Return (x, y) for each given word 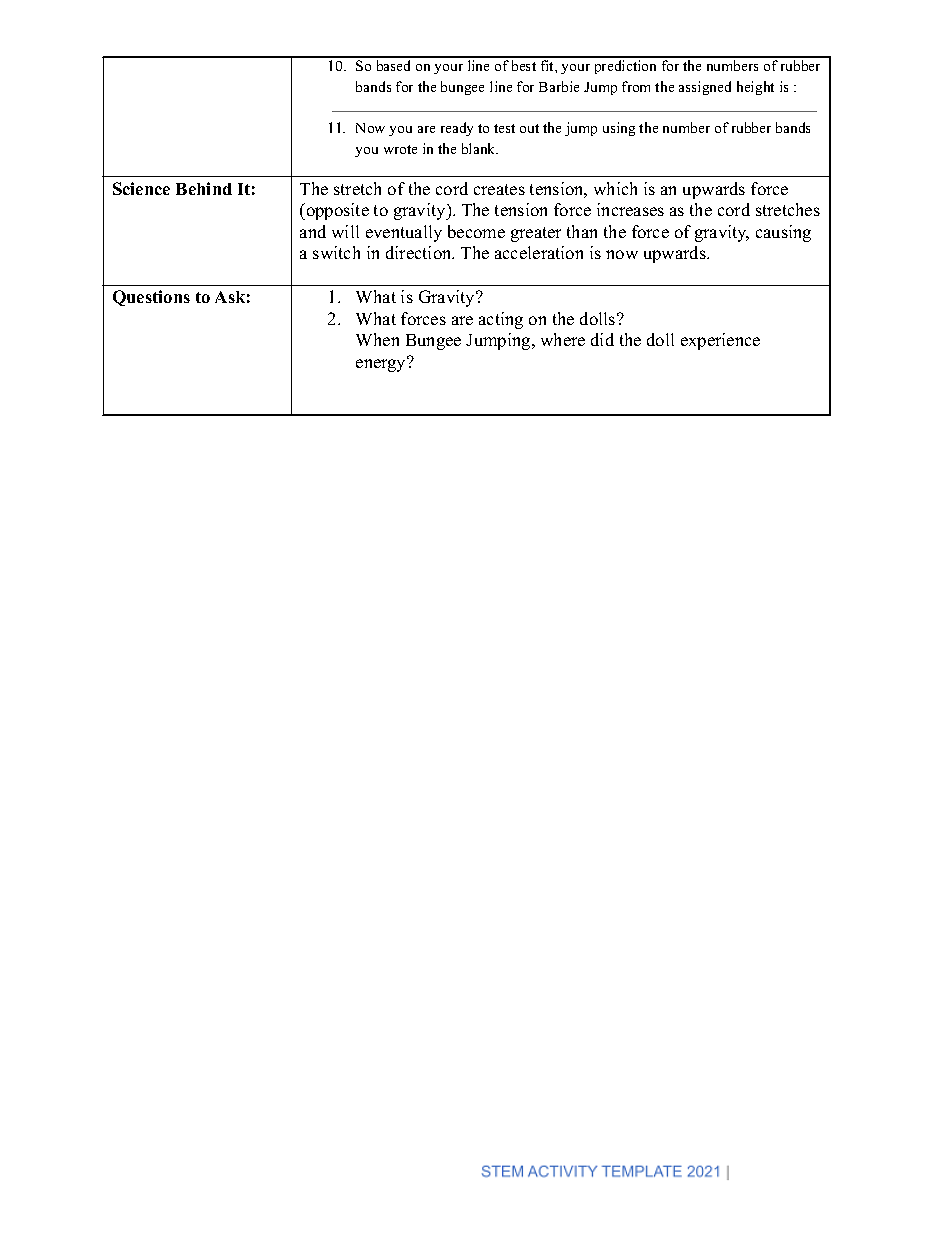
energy (382, 364)
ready (457, 129)
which (615, 188)
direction (420, 252)
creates (499, 189)
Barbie (559, 86)
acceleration (539, 252)
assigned (705, 88)
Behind (204, 188)
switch (336, 252)
